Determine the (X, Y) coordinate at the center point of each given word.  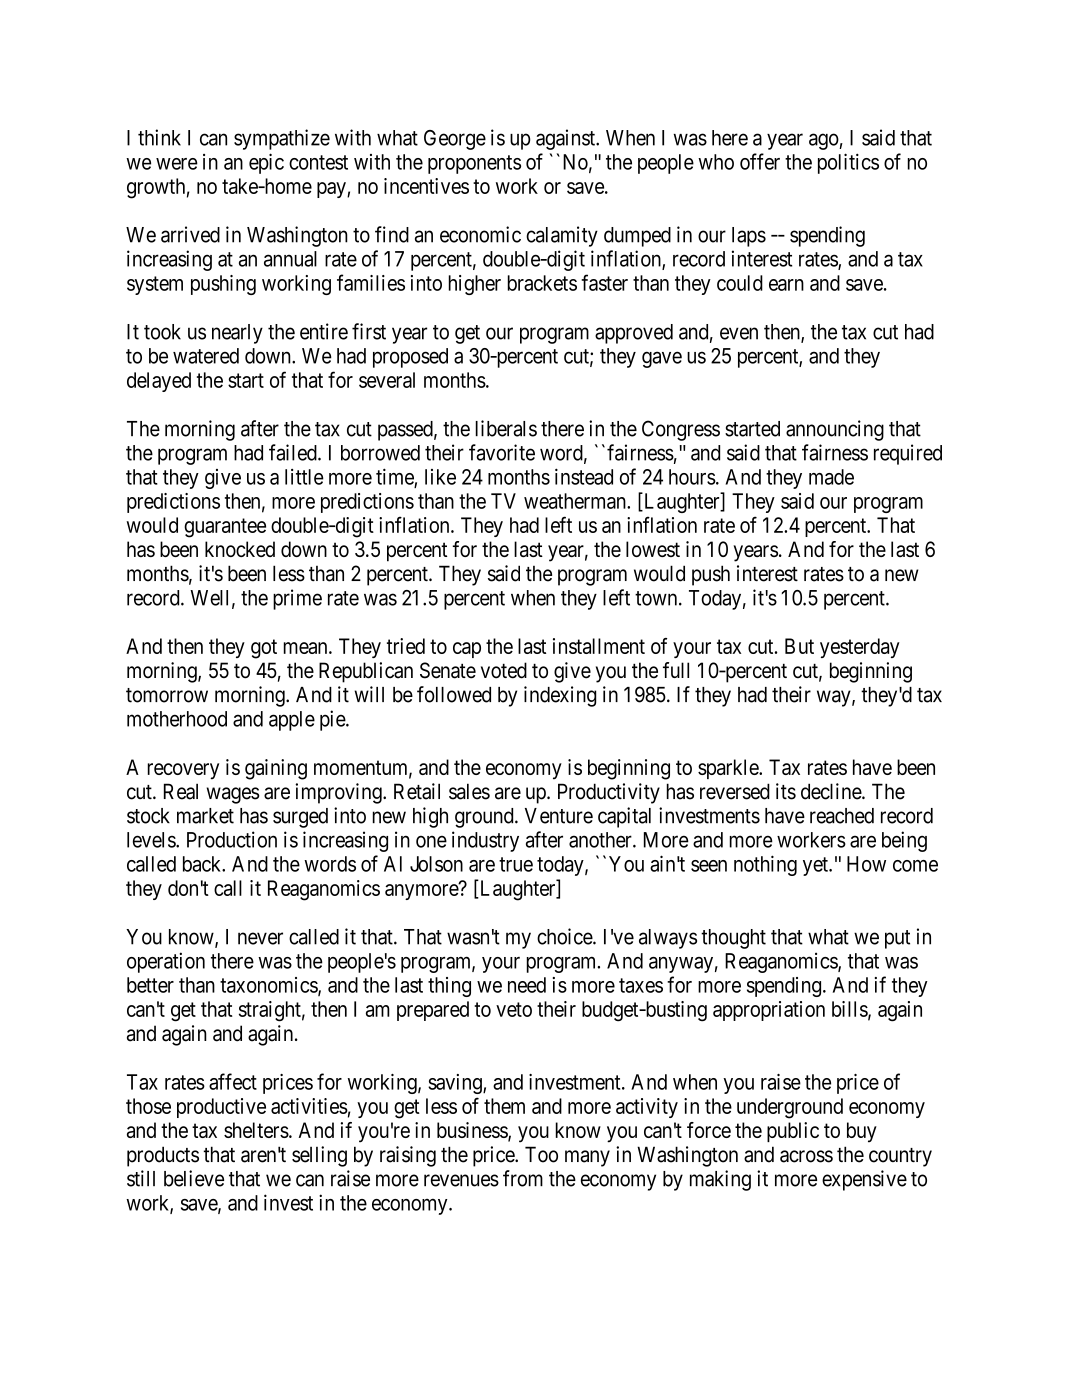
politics (848, 163)
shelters (256, 1130)
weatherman (576, 501)
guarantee (225, 528)
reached (842, 816)
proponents (474, 164)
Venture (559, 816)
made (831, 477)
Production (232, 839)
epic (266, 163)
